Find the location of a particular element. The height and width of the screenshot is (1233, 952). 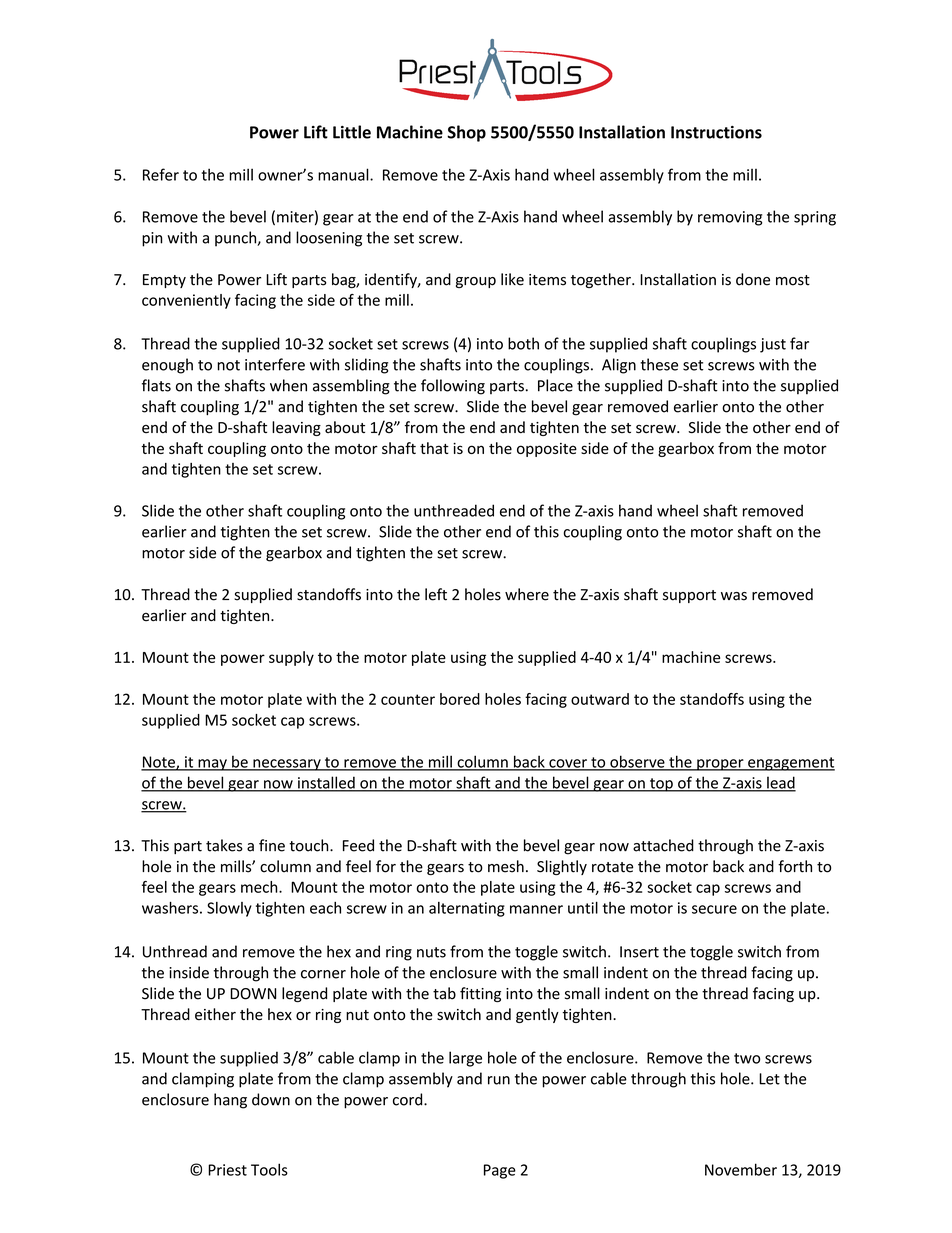

Priest is located at coordinates (227, 1170).
